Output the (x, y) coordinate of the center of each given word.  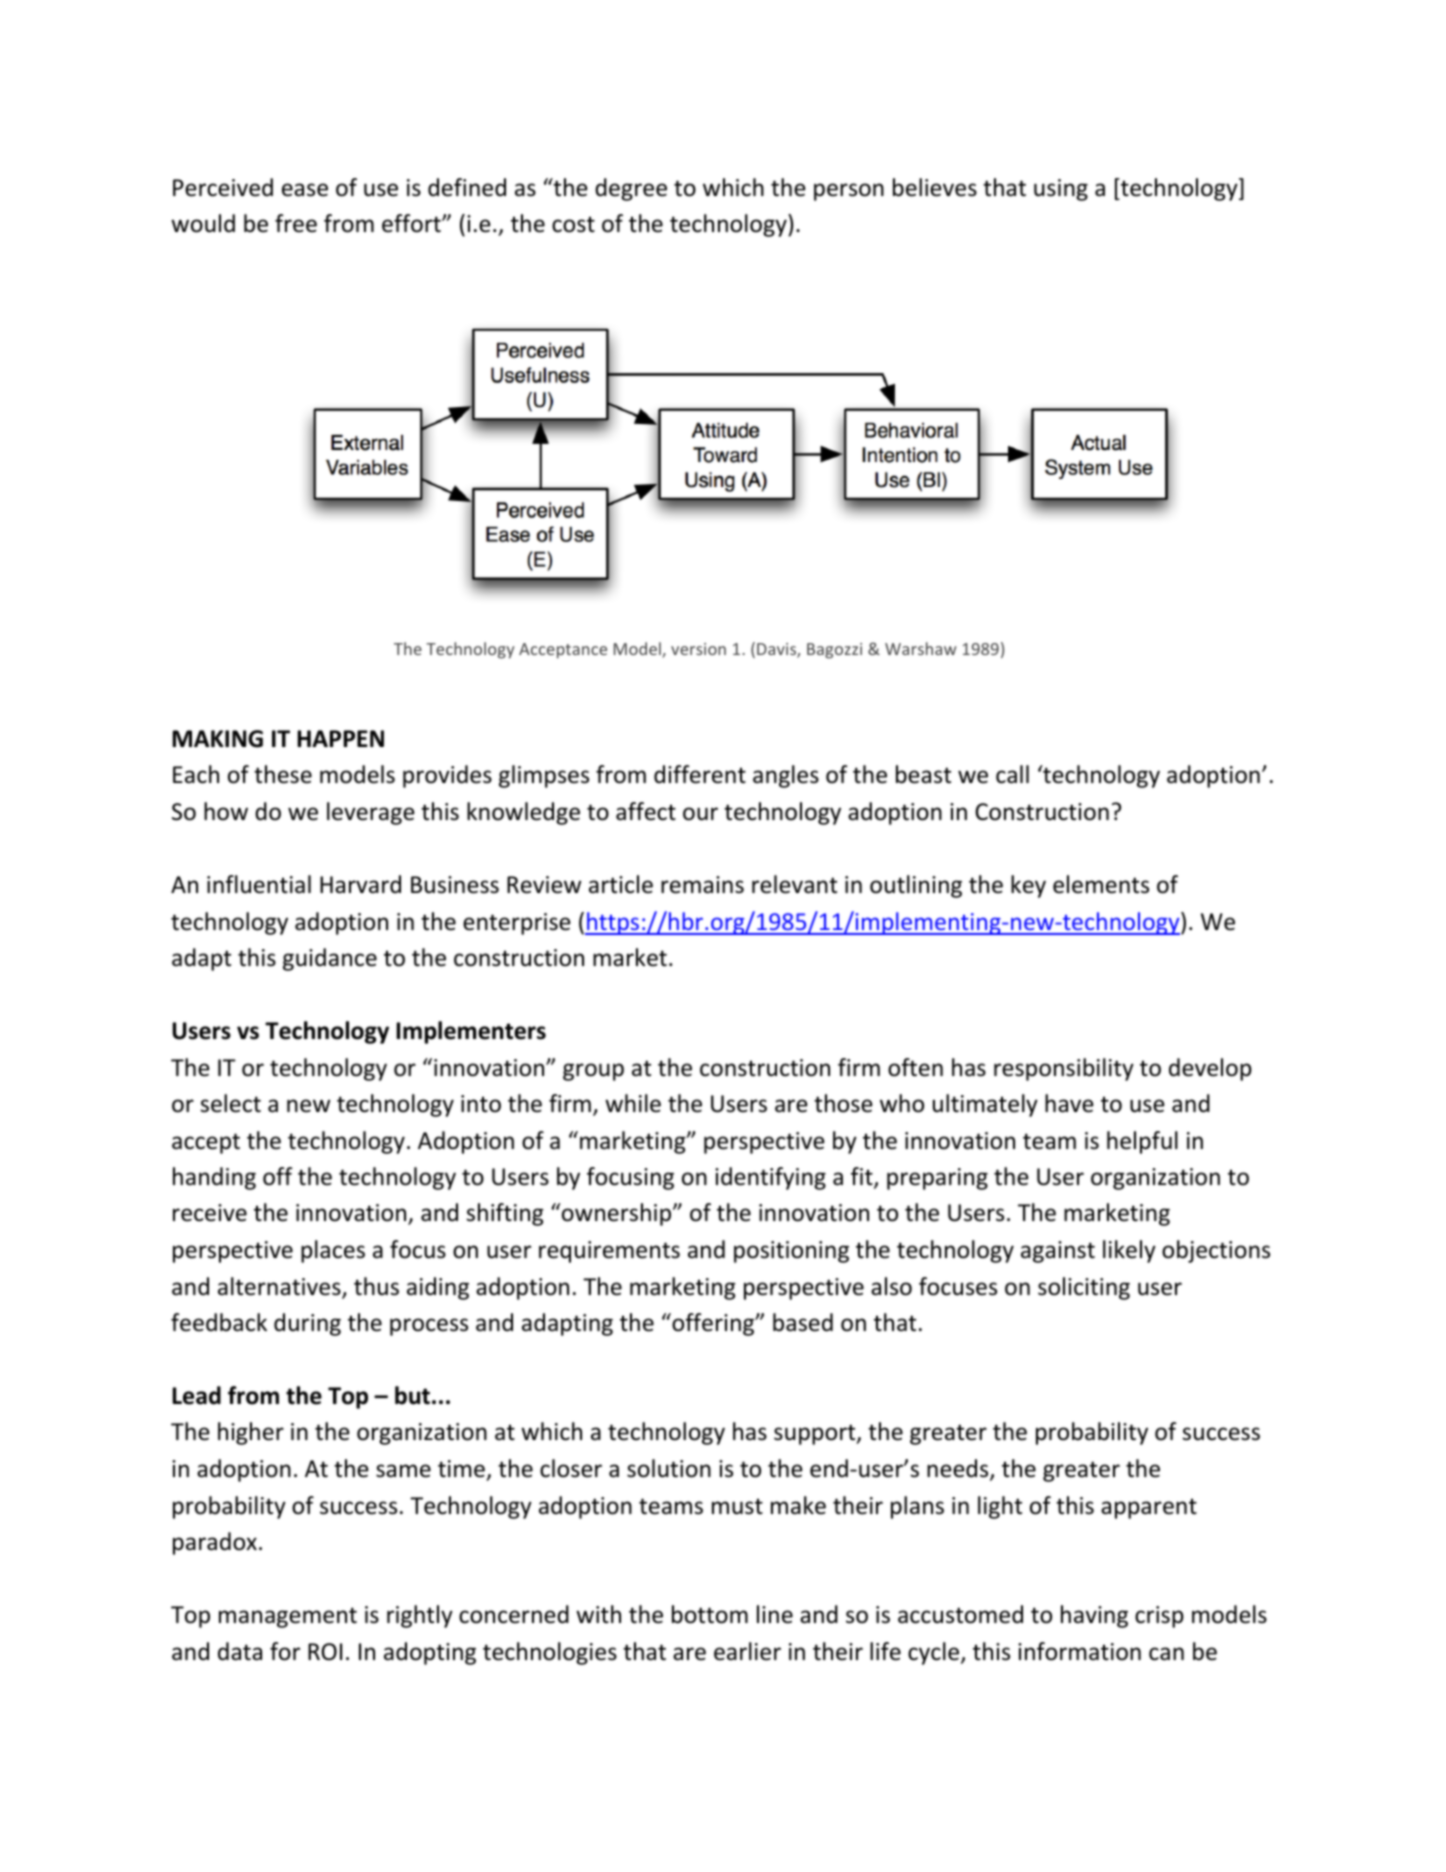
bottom (710, 1614)
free (296, 223)
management (288, 1617)
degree (631, 189)
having (1094, 1616)
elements (1101, 884)
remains (702, 885)
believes (935, 187)
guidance (330, 959)
